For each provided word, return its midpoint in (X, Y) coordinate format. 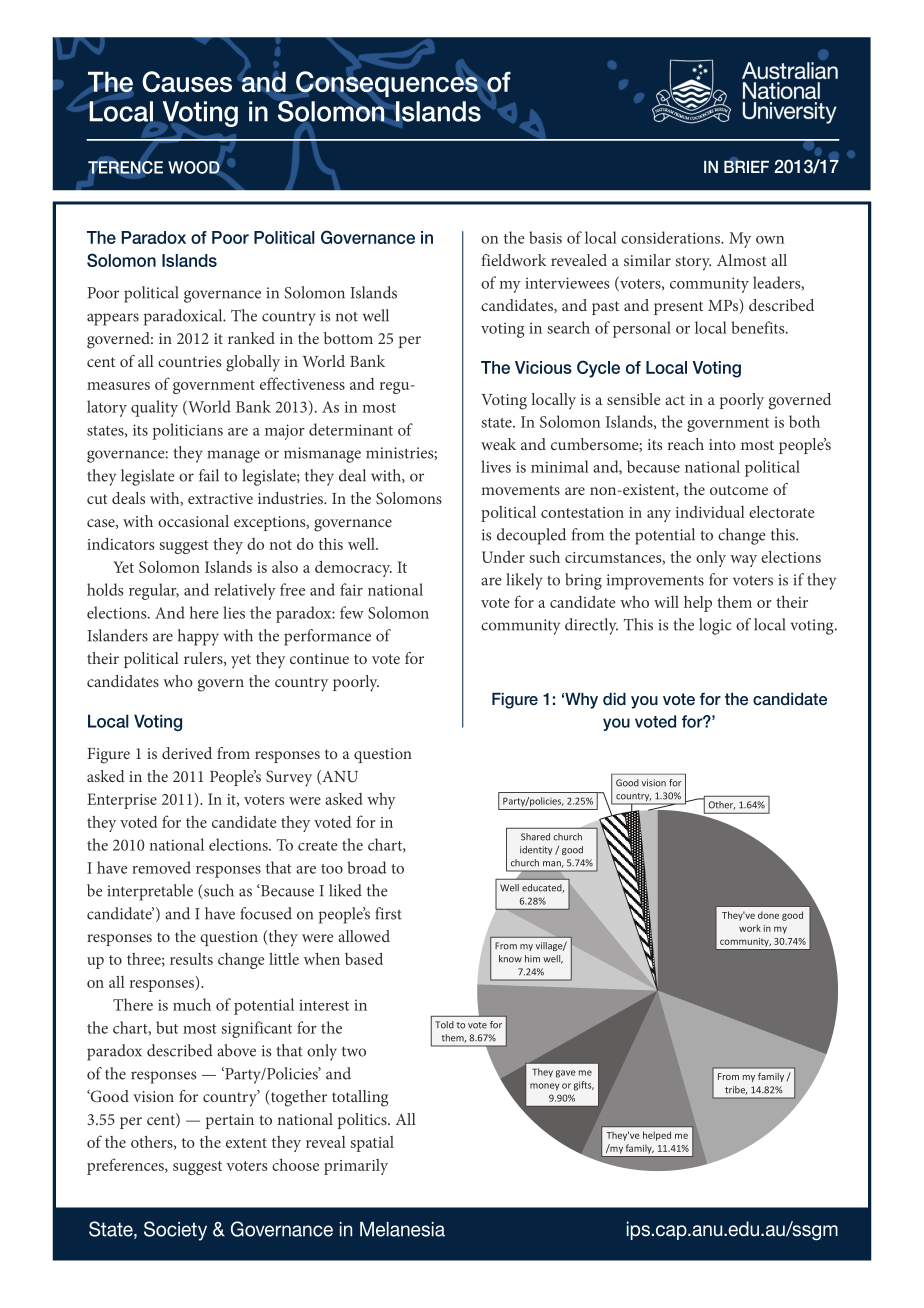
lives (496, 466)
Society (175, 1231)
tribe (736, 1090)
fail (209, 475)
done (768, 915)
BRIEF (746, 166)
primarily (356, 1167)
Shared (535, 837)
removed (161, 867)
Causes (187, 81)
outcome (739, 490)
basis (545, 237)
